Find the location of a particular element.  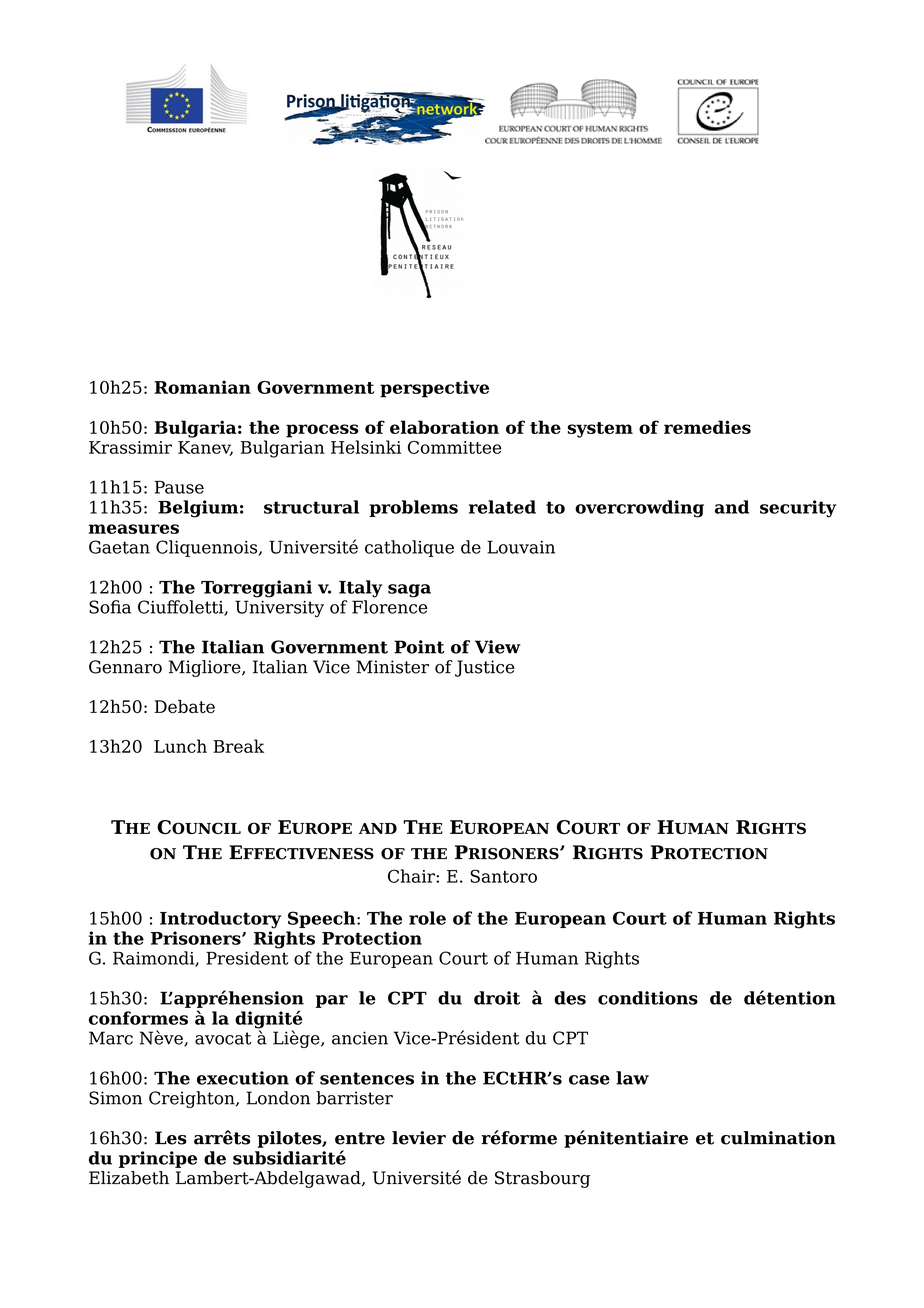

principe is located at coordinates (158, 1159).
